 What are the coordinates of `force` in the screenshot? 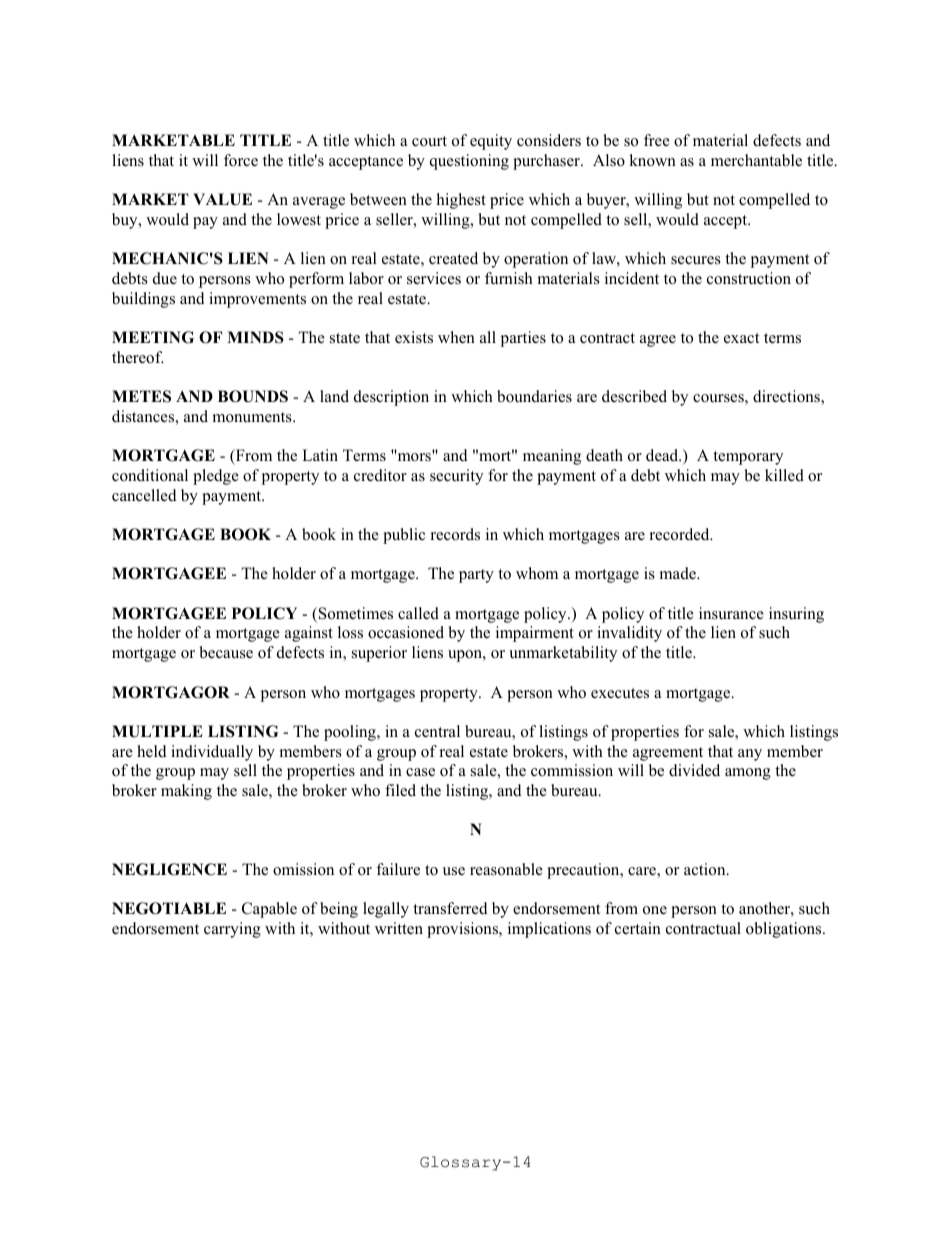 It's located at (241, 160).
